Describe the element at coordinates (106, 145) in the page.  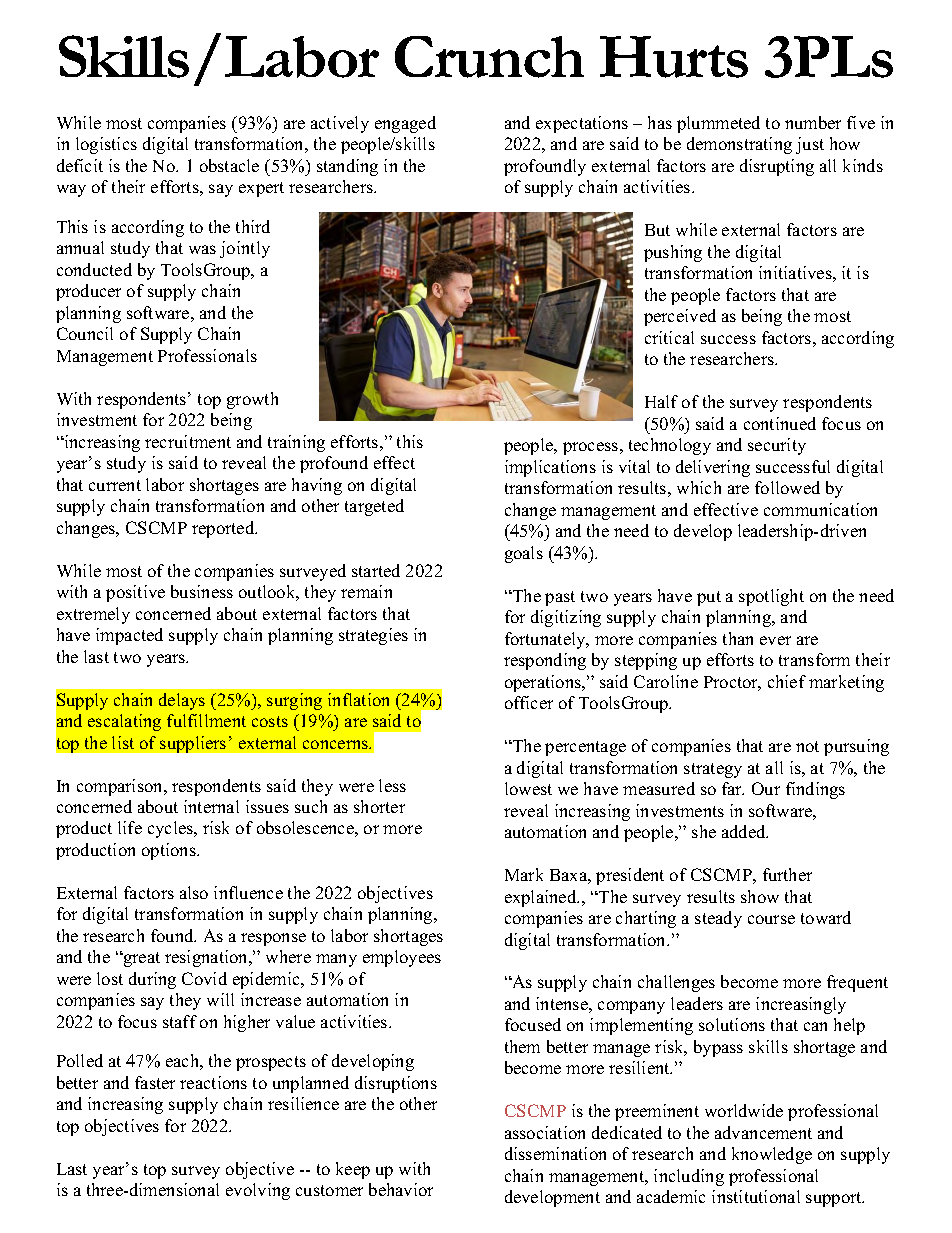
I see `logistics` at that location.
